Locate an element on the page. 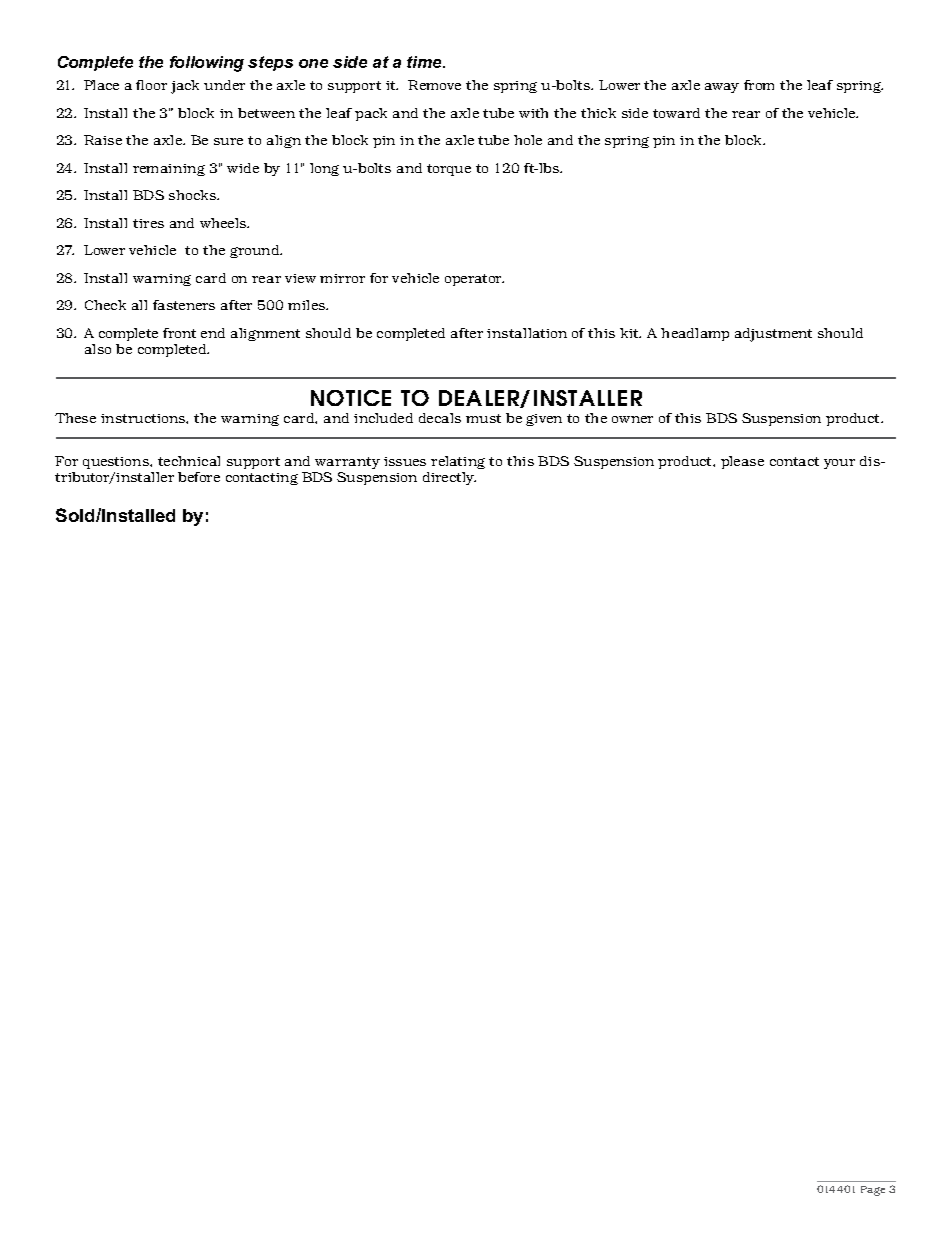 This document has width=952, height=1233. your is located at coordinates (839, 464).
